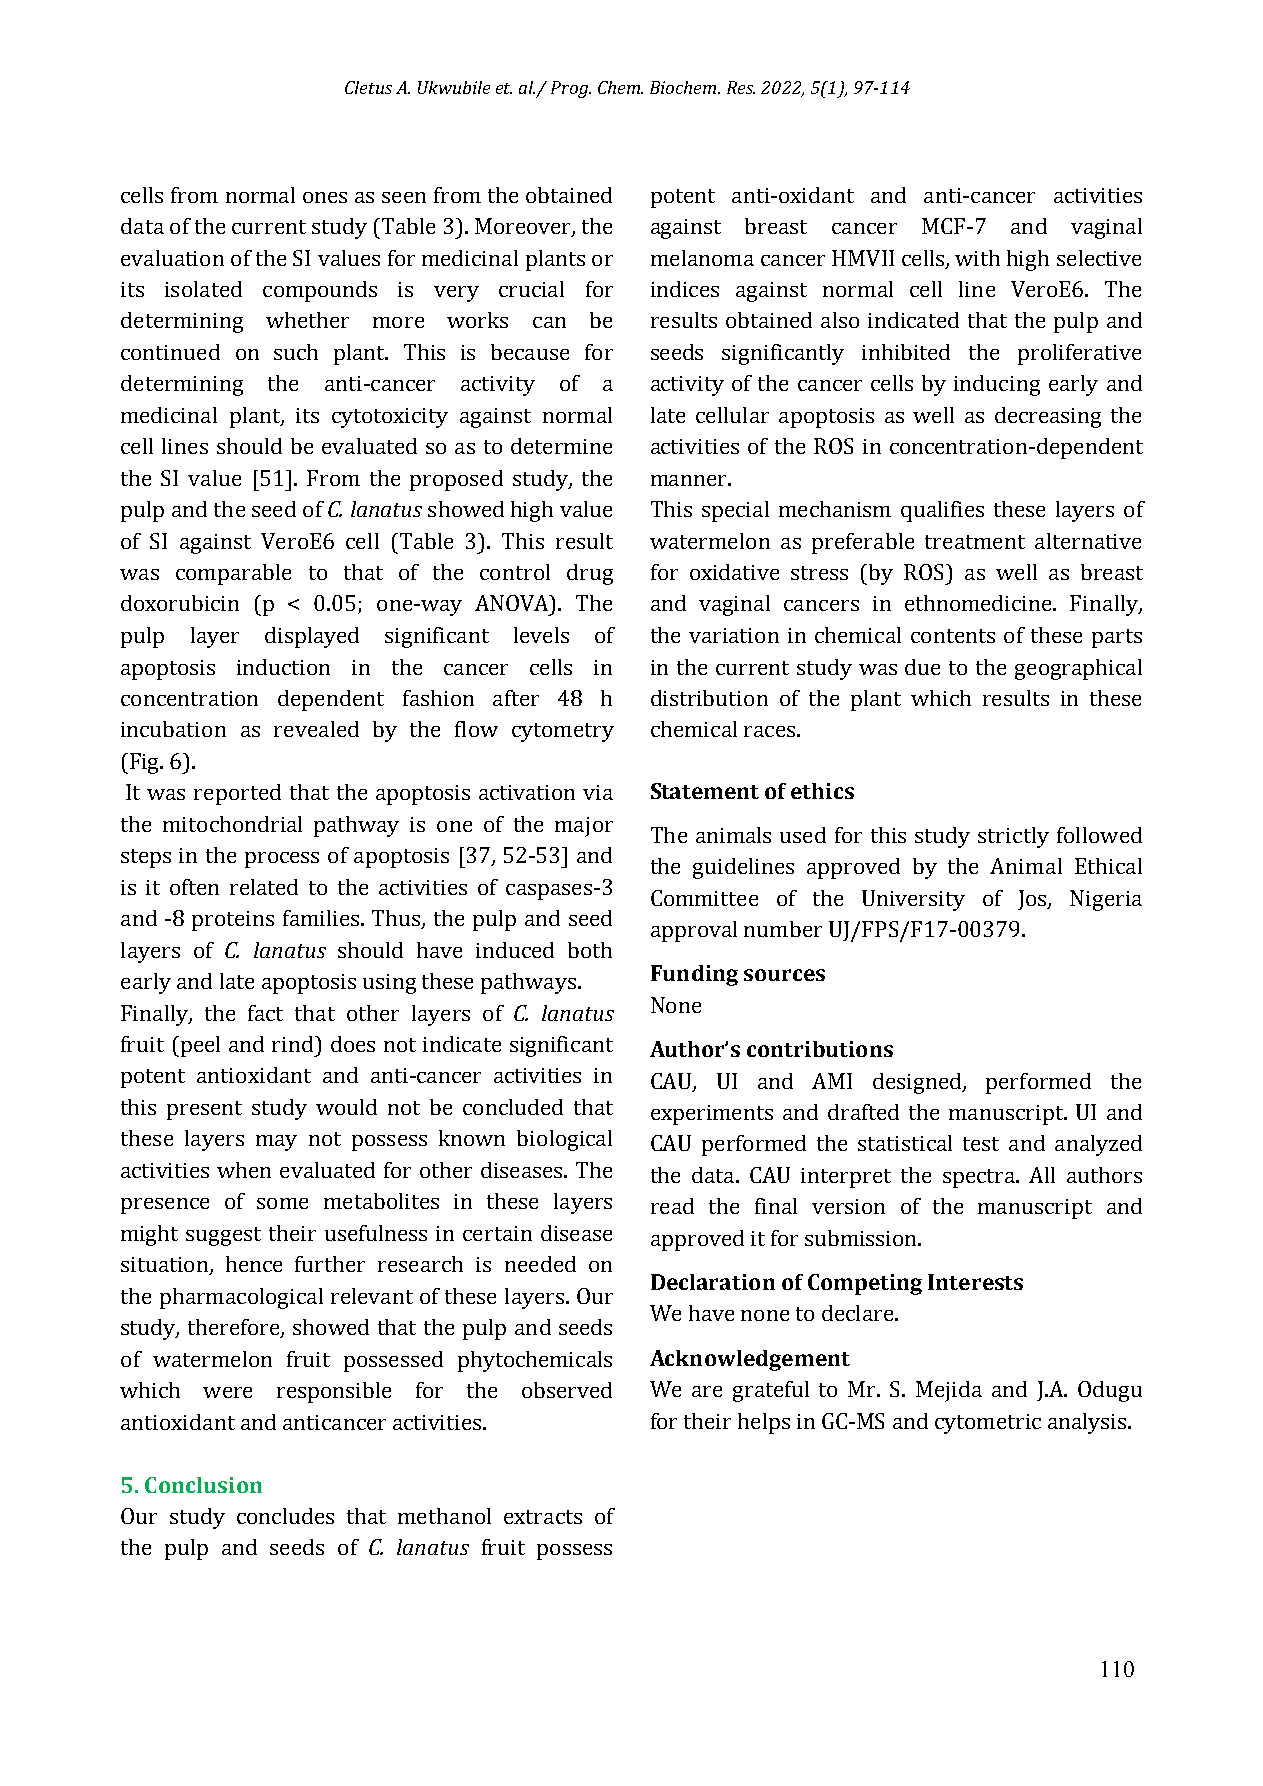 The height and width of the page is (1786, 1263). What do you see at coordinates (590, 574) in the page?
I see `drug` at bounding box center [590, 574].
